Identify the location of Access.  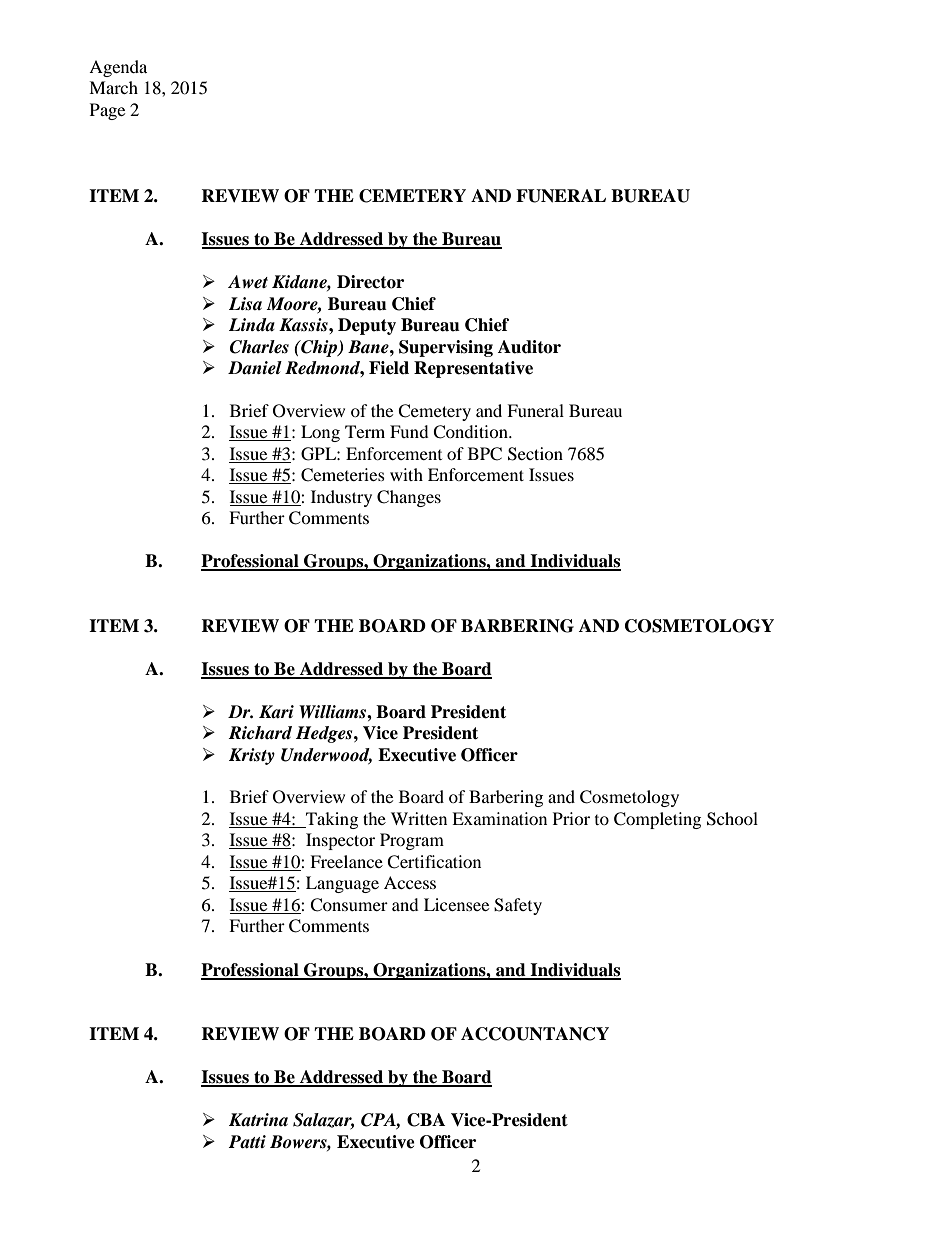
(410, 882).
